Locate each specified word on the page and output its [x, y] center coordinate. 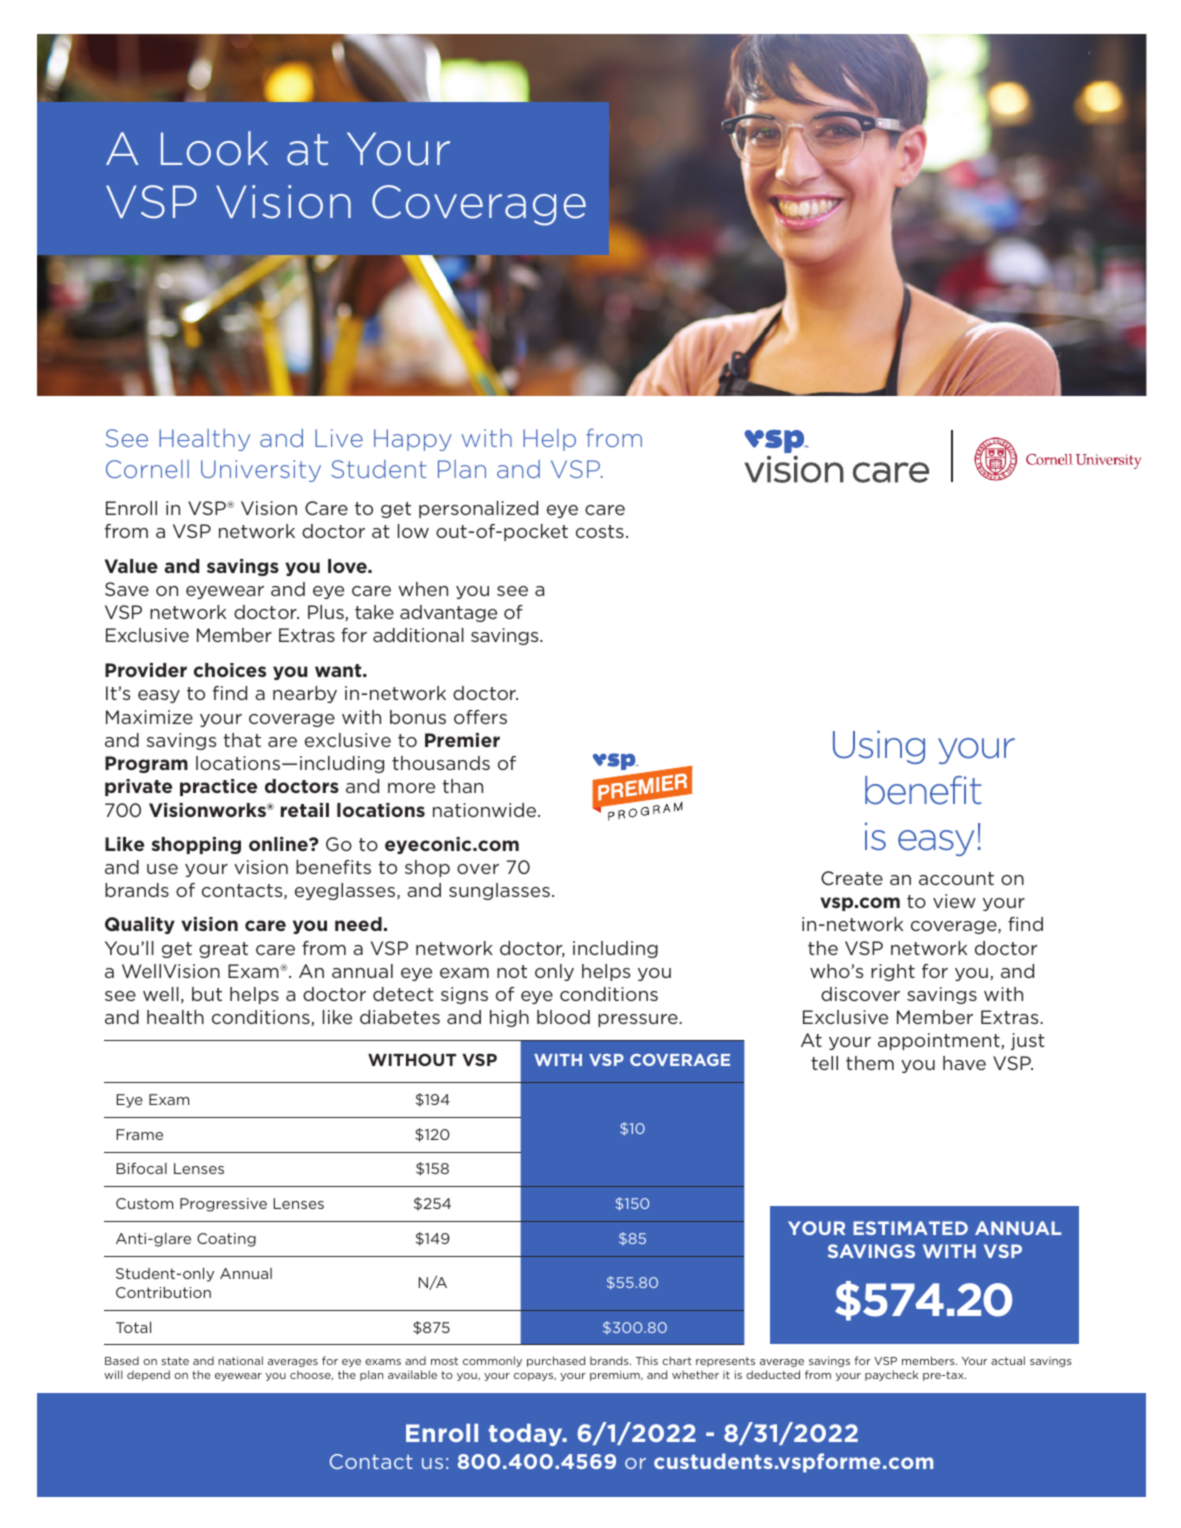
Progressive [223, 1205]
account [956, 878]
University [261, 471]
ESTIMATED [910, 1228]
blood [563, 1017]
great [223, 950]
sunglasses [499, 891]
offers [480, 717]
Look [214, 148]
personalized [478, 509]
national [240, 1360]
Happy [413, 440]
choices [230, 670]
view [954, 901]
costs [600, 531]
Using [879, 747]
